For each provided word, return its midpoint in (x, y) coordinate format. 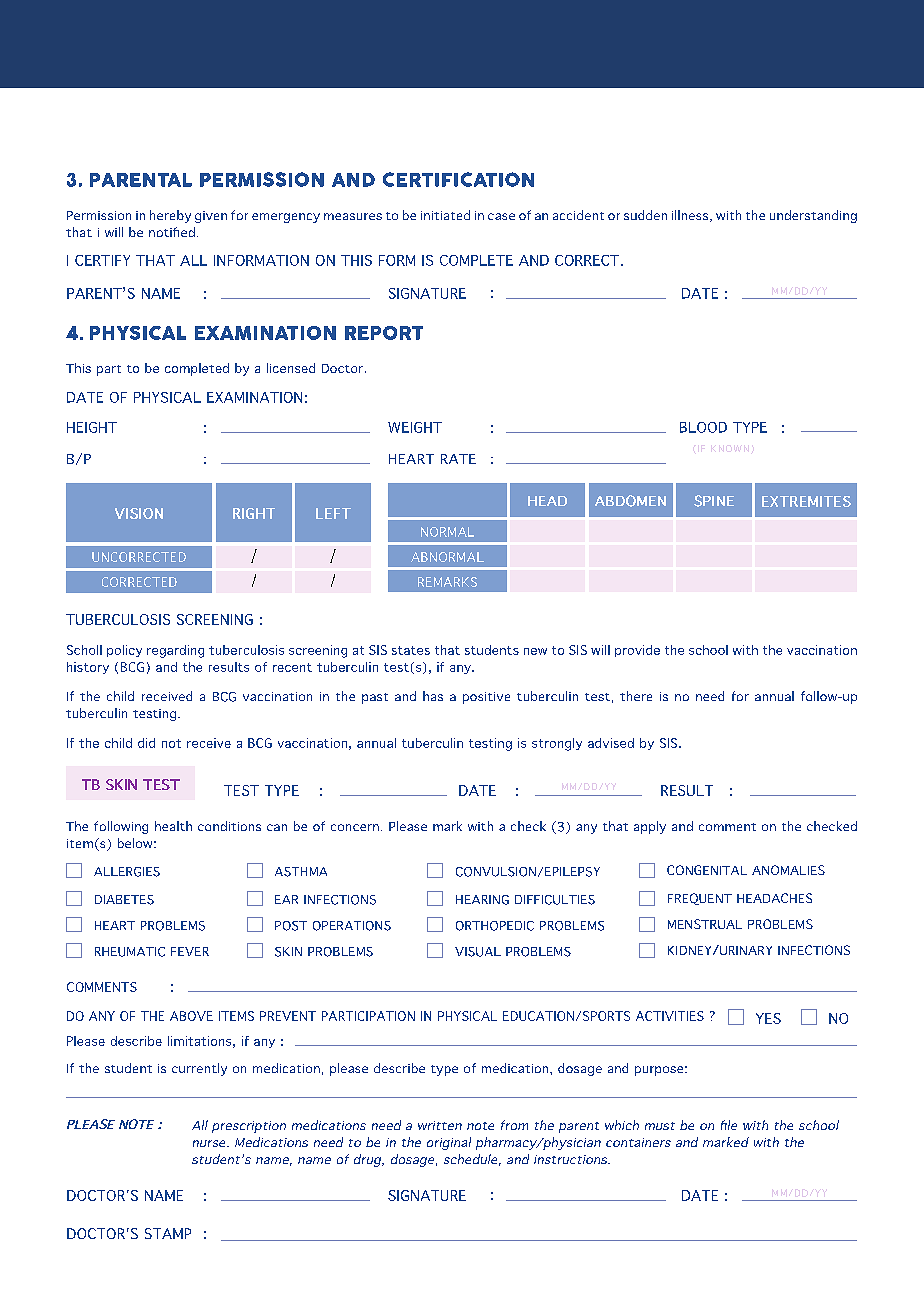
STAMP (168, 1233)
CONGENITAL (707, 870)
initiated (445, 215)
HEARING (482, 900)
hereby (170, 216)
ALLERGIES (127, 872)
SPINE (714, 501)
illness (691, 216)
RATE (458, 459)
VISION (139, 513)
